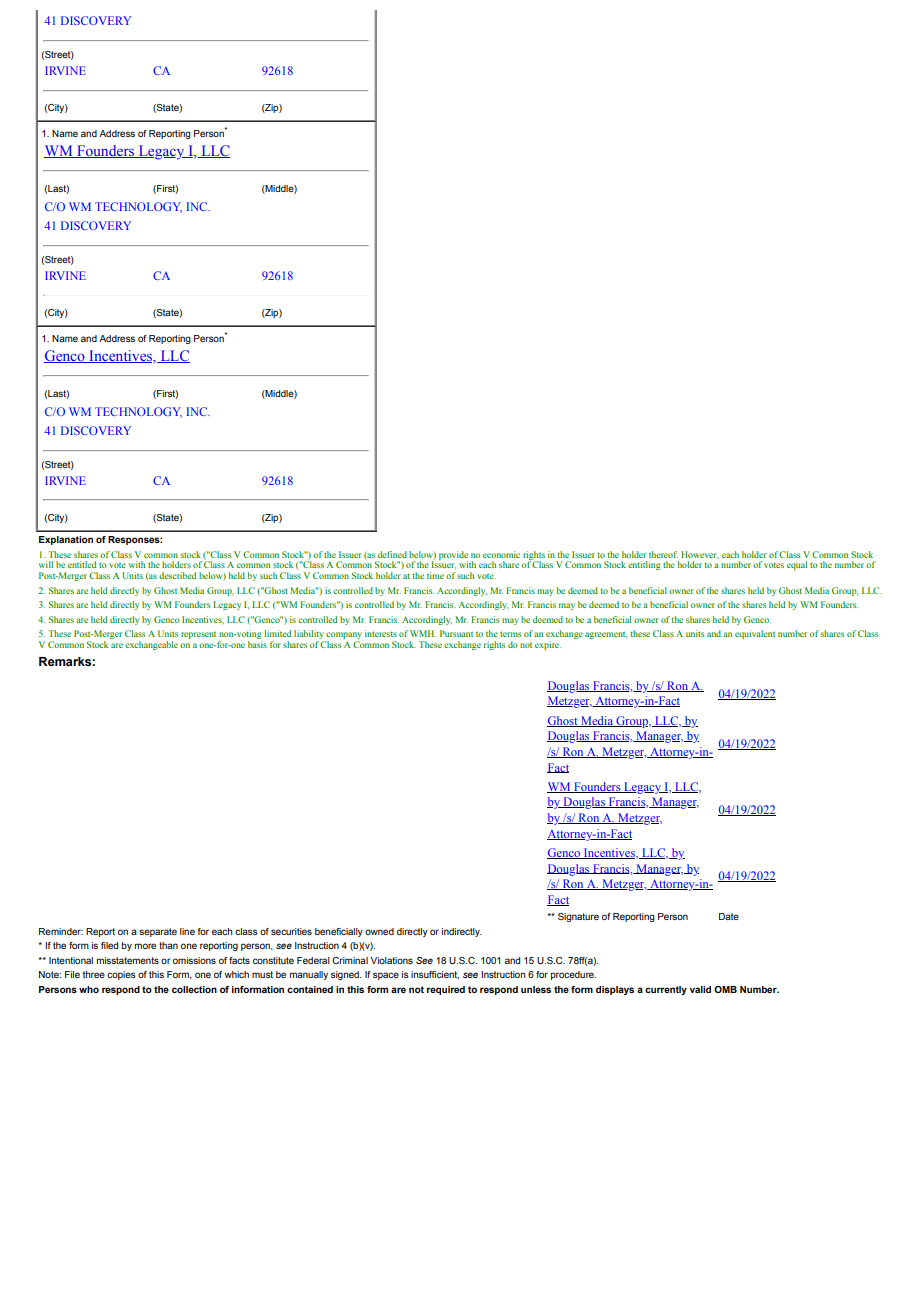 This screenshot has width=924, height=1308. Describe the element at coordinates (700, 989) in the screenshot. I see `valid` at that location.
